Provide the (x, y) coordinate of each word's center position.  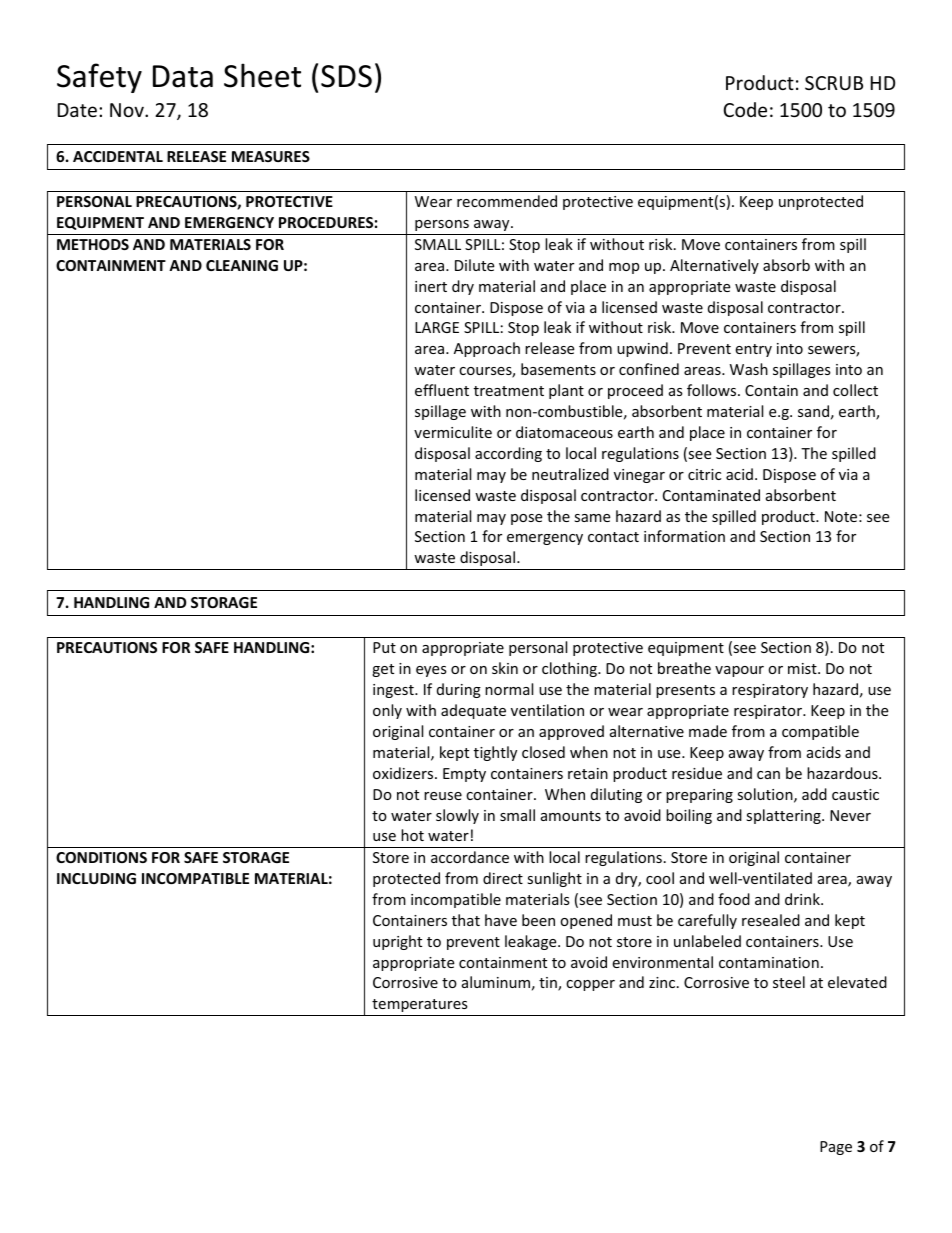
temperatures (420, 1005)
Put (384, 647)
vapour (739, 671)
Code (745, 109)
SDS (346, 76)
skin (505, 668)
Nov (128, 110)
